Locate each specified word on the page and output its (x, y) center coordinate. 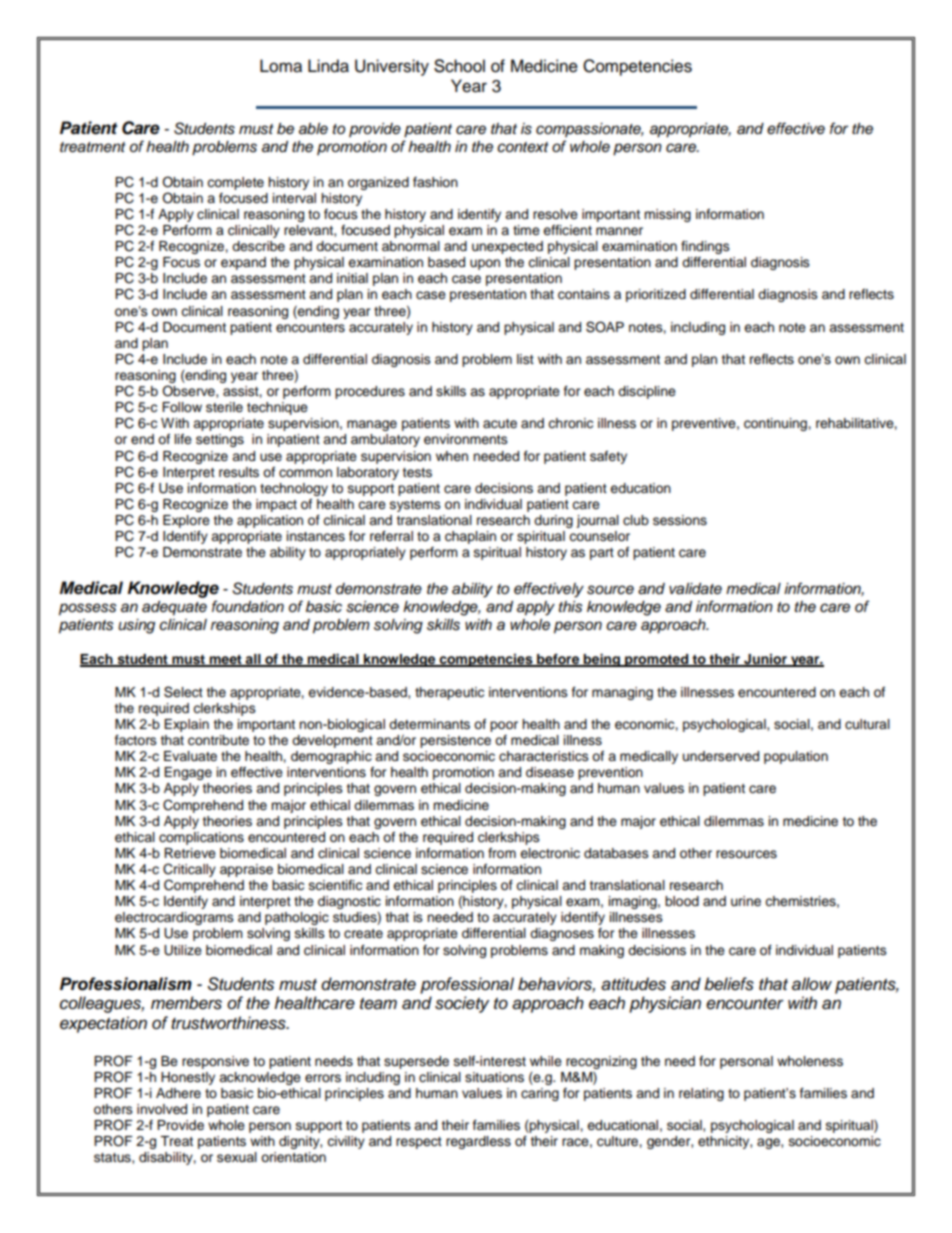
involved (162, 1109)
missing (667, 215)
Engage (188, 773)
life (183, 439)
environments (466, 439)
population (796, 757)
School (459, 66)
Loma (281, 66)
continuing (776, 424)
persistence (455, 741)
